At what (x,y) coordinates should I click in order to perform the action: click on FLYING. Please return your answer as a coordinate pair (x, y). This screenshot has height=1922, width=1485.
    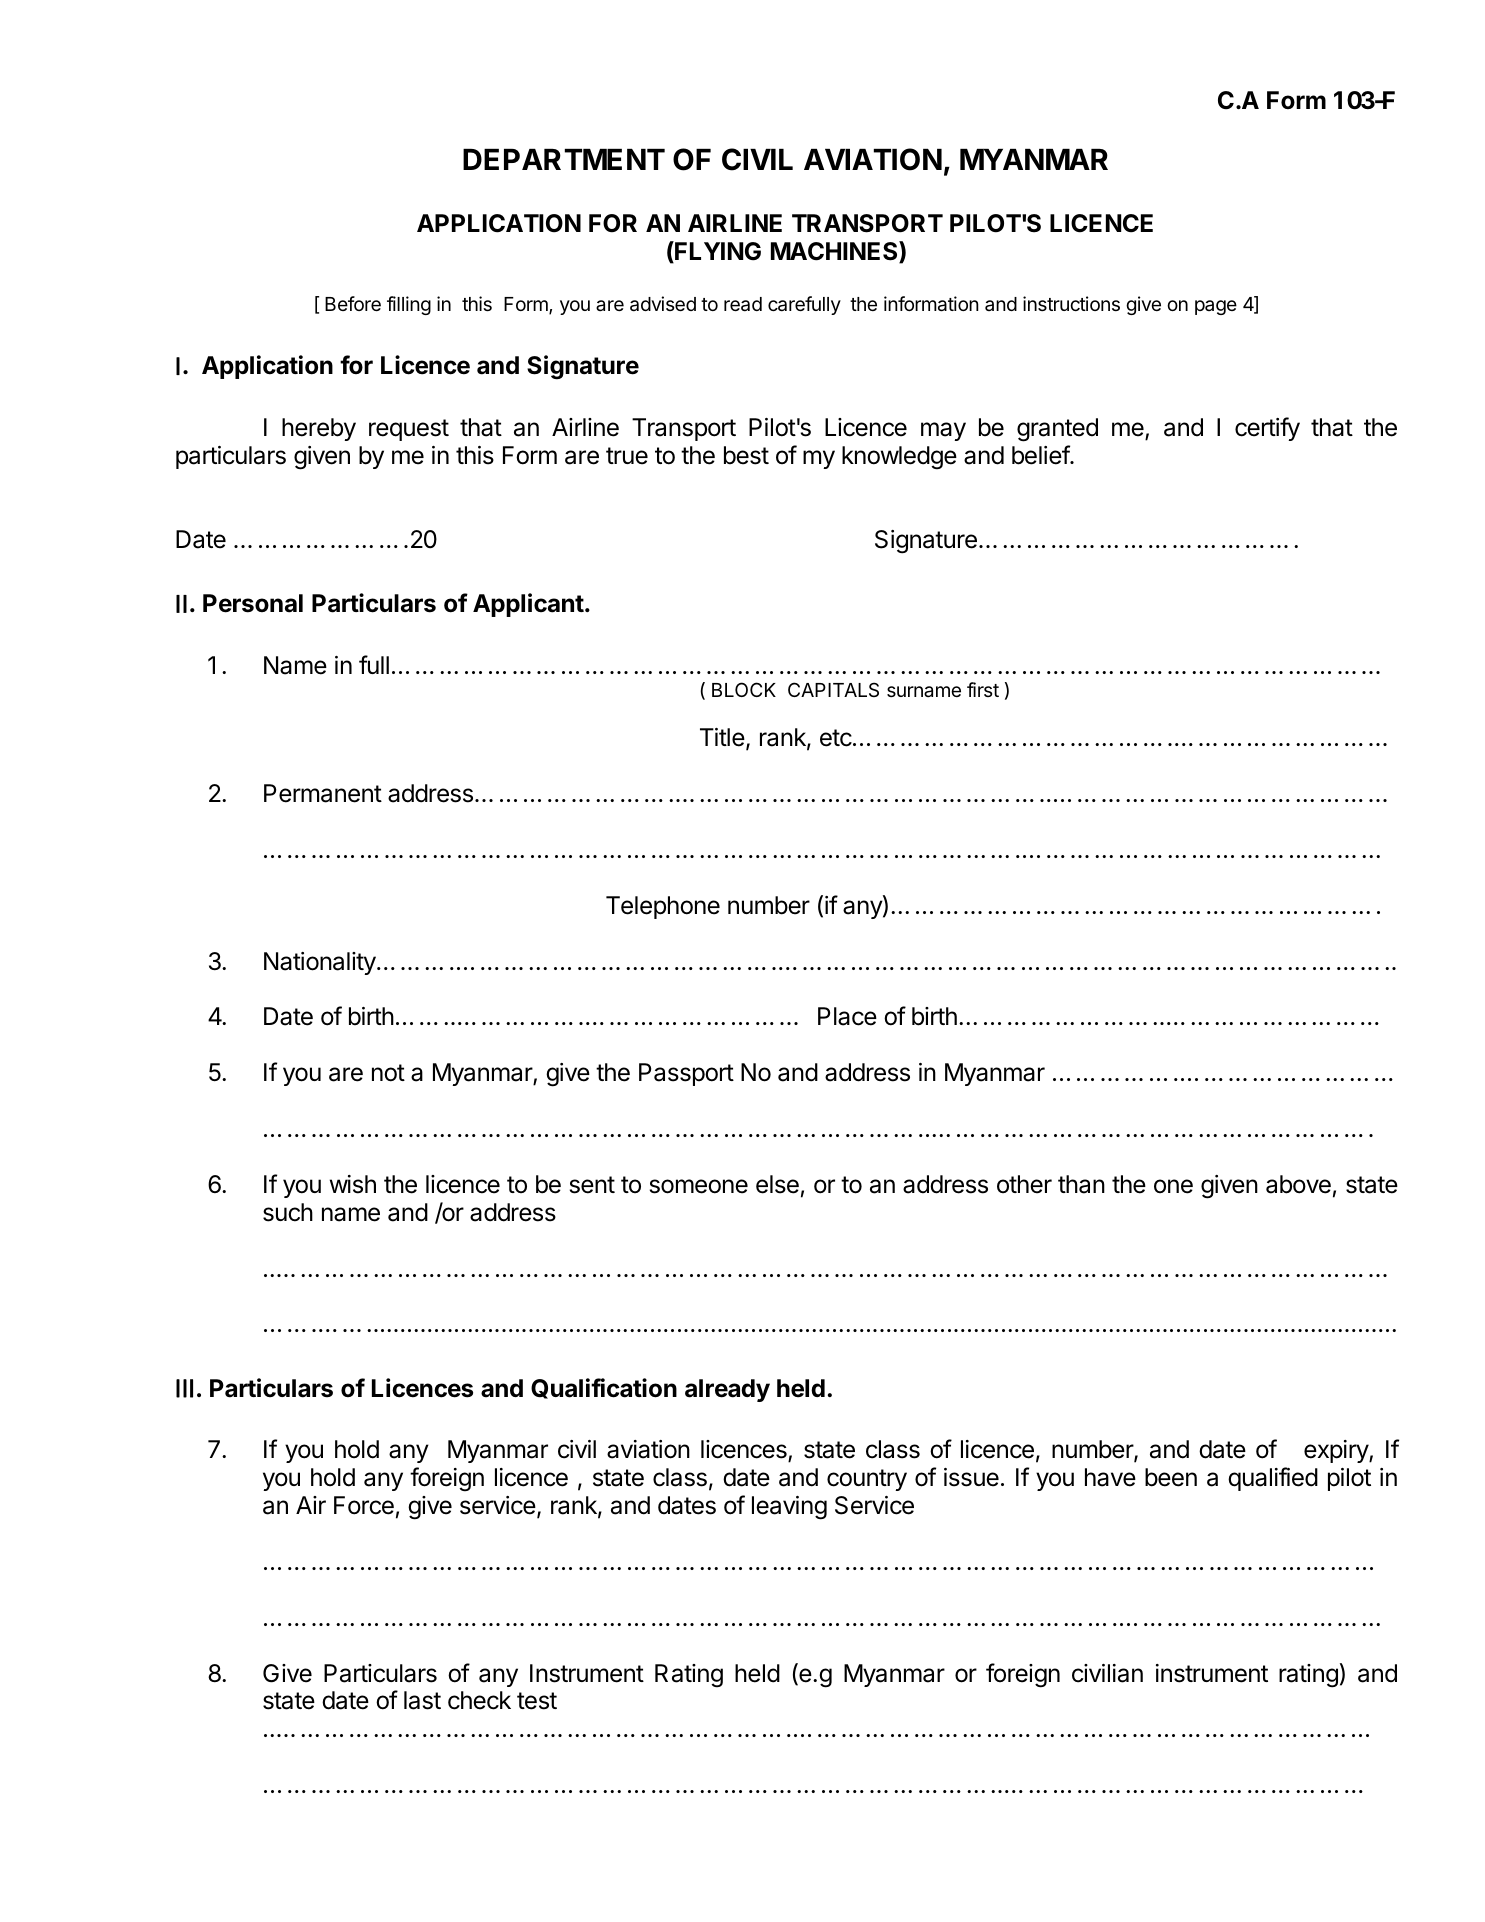
    Looking at the image, I should click on (717, 252).
